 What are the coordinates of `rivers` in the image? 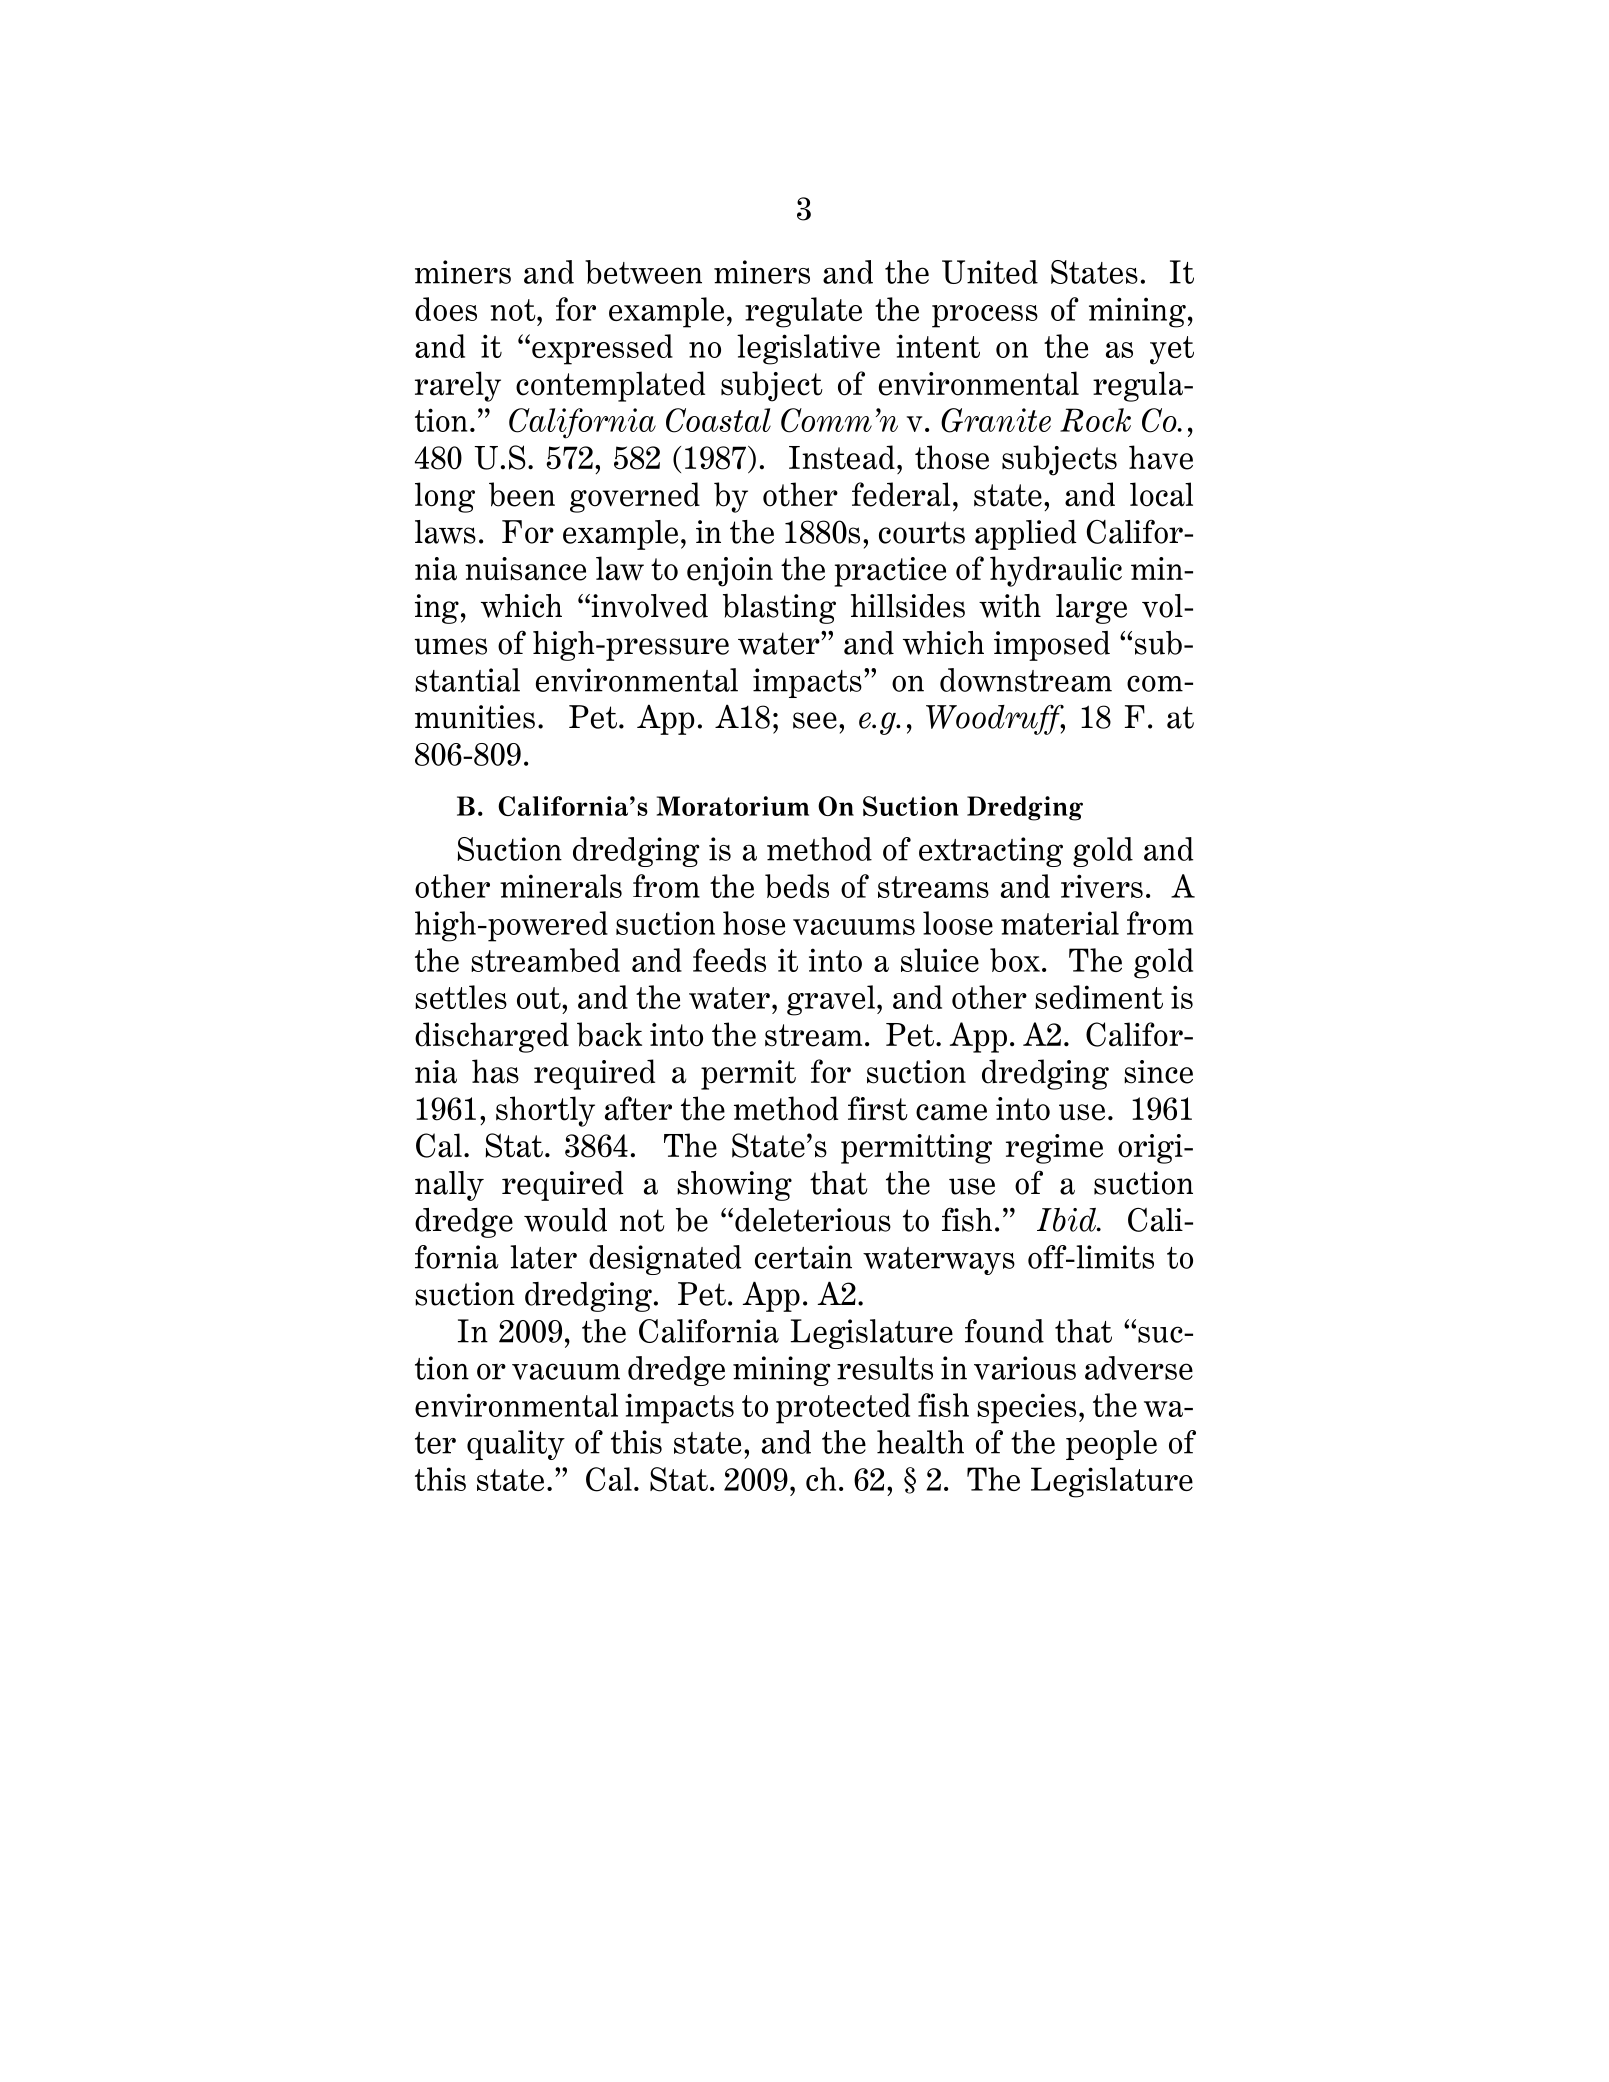 It's located at (1102, 886).
